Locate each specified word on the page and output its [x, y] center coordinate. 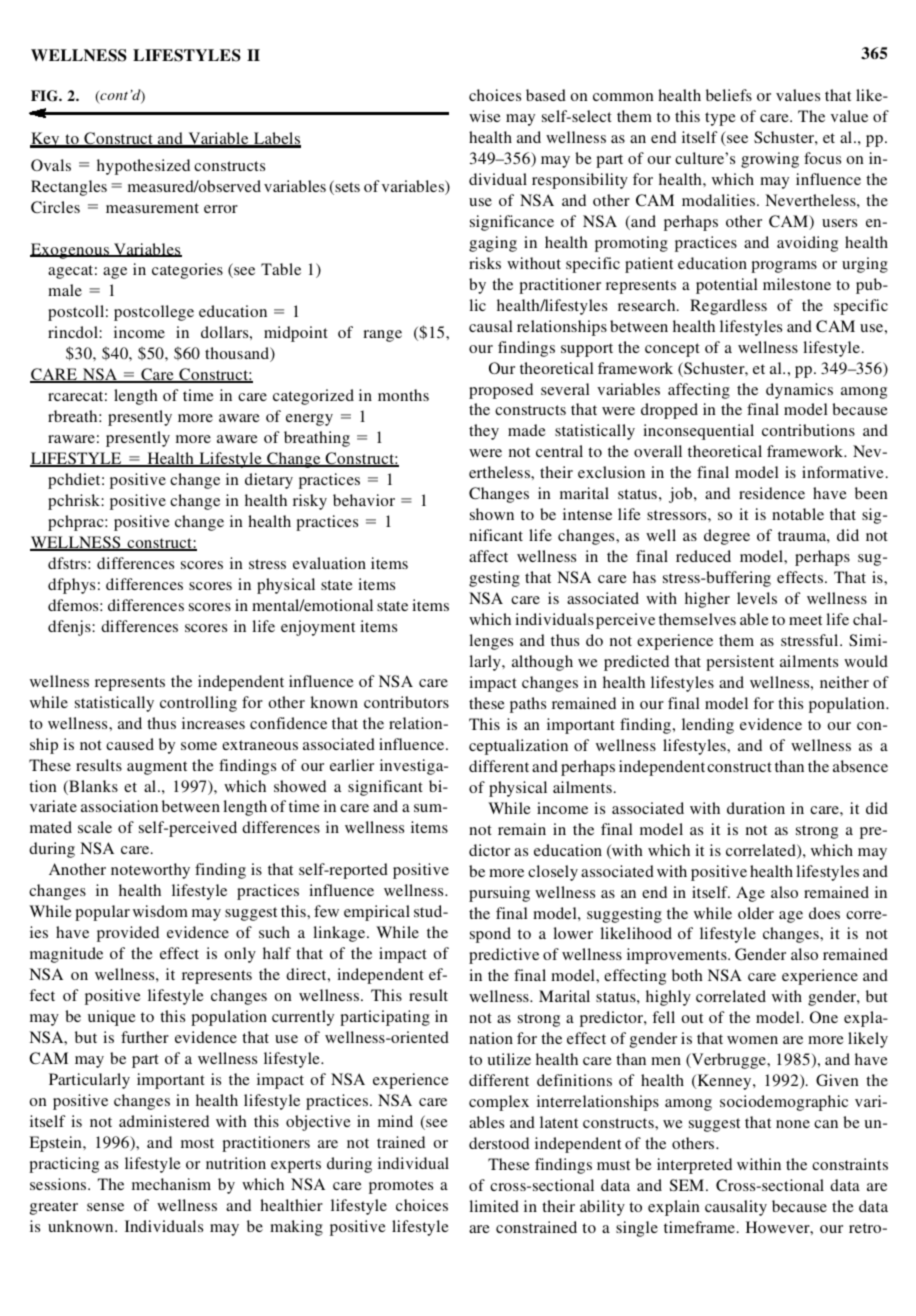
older [756, 913]
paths [528, 705]
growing [770, 160]
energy [309, 420]
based [546, 95]
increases [213, 723]
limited [494, 1206]
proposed [501, 391]
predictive [504, 956]
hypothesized [143, 167]
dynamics [799, 391]
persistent [740, 663]
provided [128, 934]
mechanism [171, 1184]
